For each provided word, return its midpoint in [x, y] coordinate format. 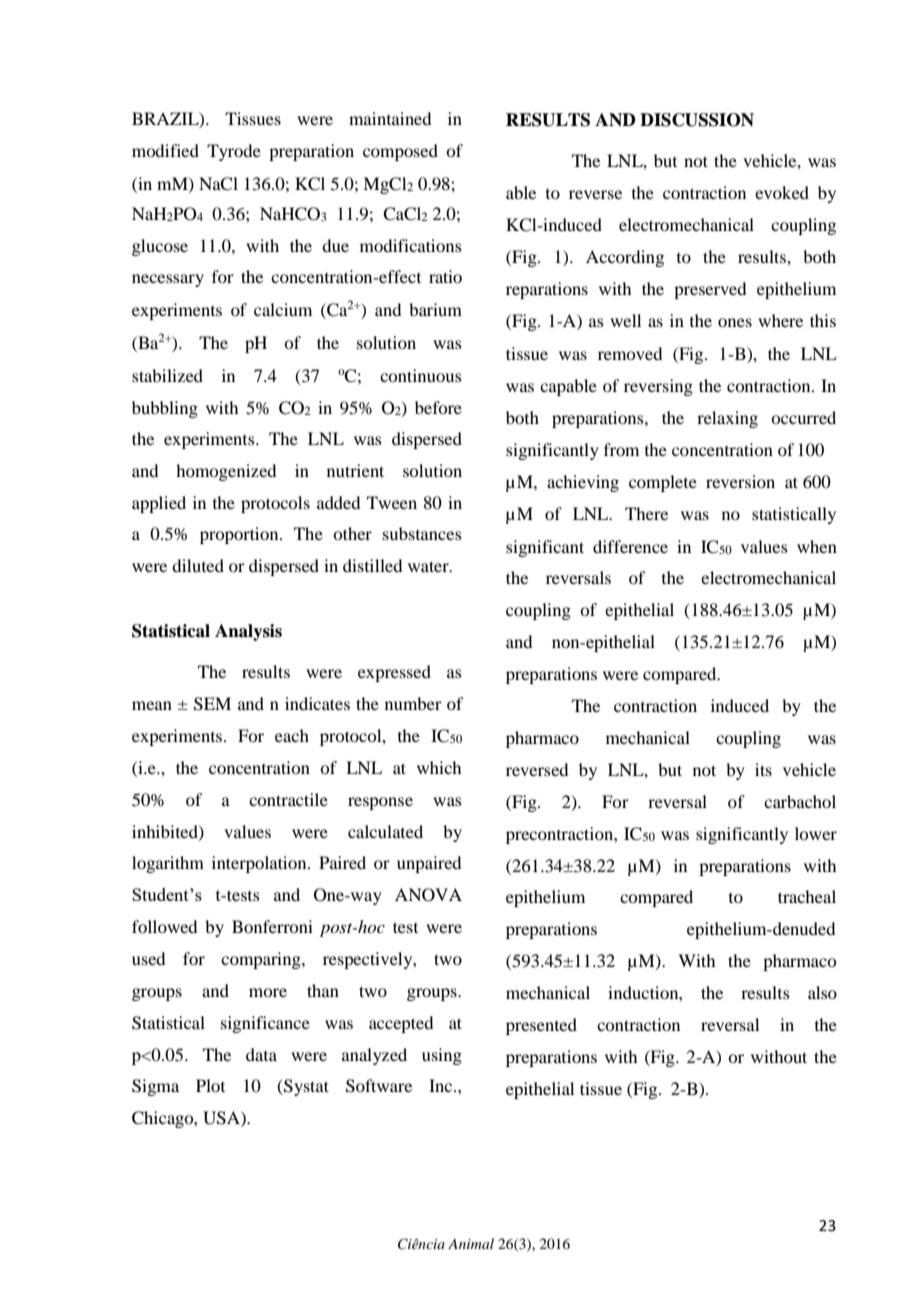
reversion [740, 481]
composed [400, 152]
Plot [210, 1085]
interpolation [260, 864]
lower [816, 833]
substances [422, 533]
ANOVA [428, 895]
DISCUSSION [697, 120]
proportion [240, 535]
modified [165, 150]
